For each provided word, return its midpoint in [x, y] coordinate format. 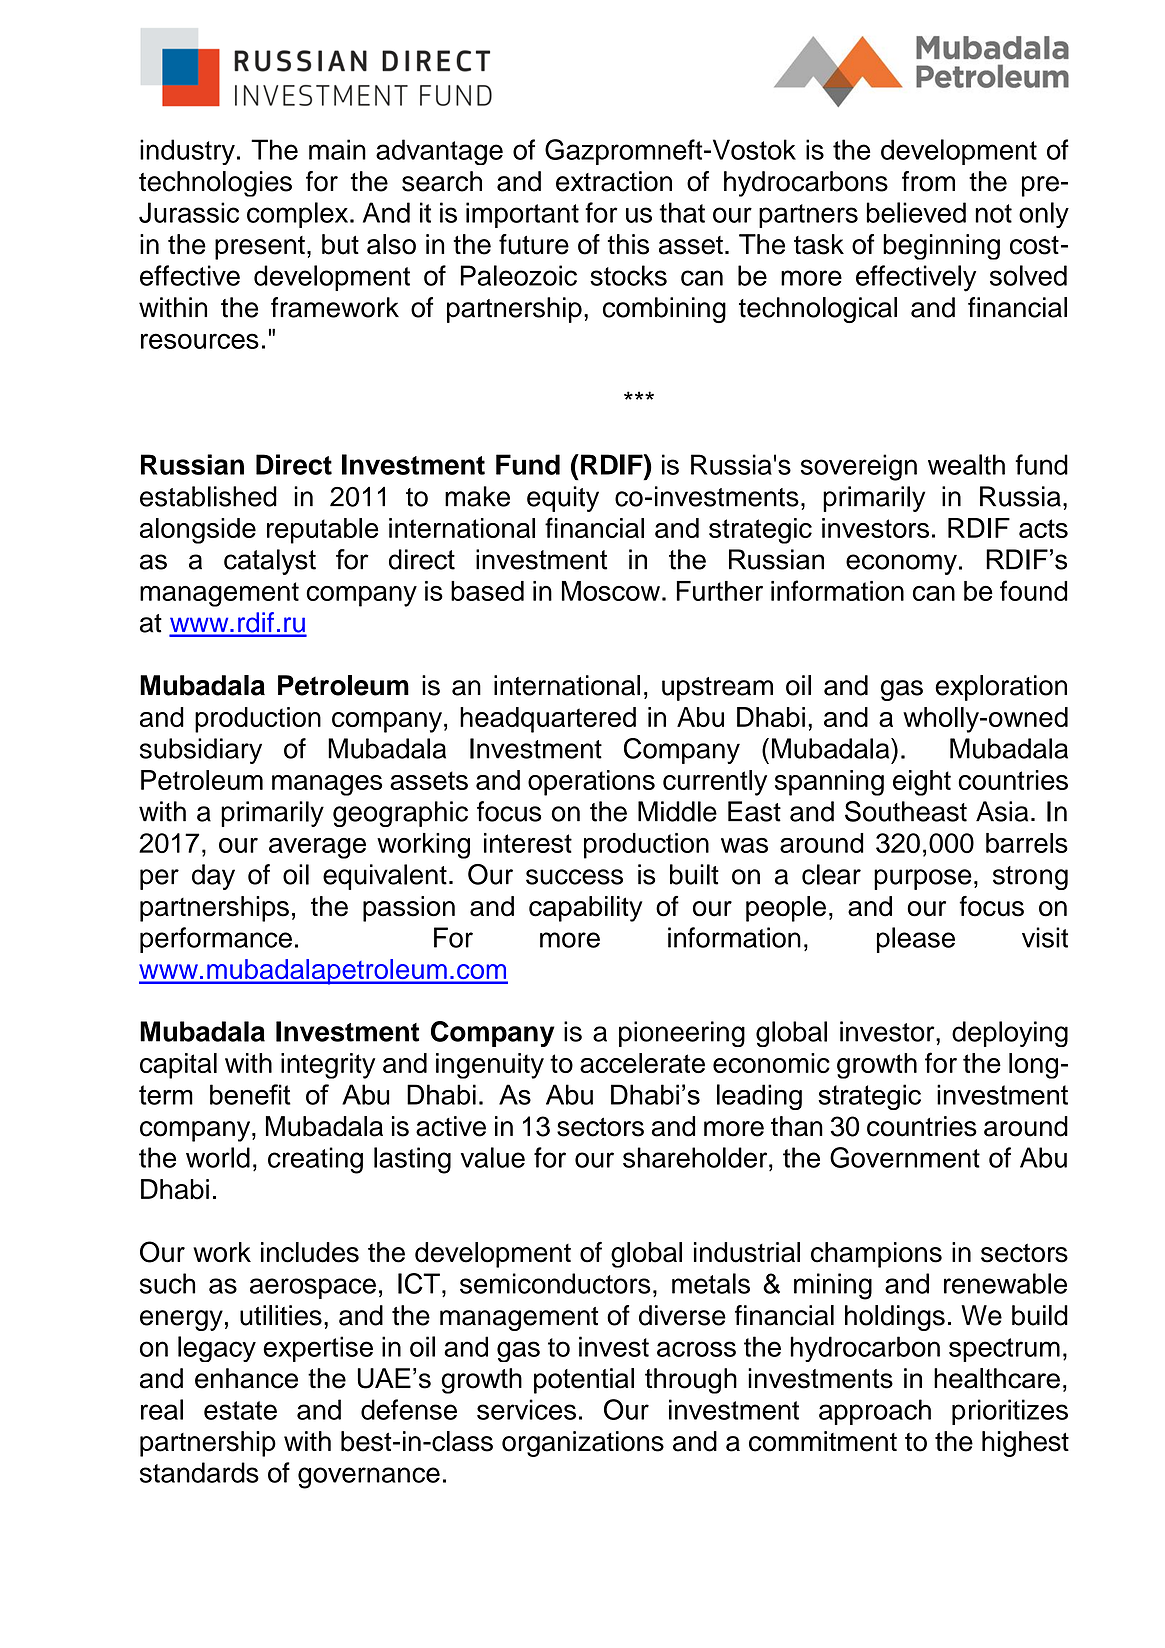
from [928, 181]
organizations [583, 1444]
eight [922, 783]
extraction [614, 181]
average [317, 848]
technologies [215, 184]
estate [240, 1410]
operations [591, 783]
